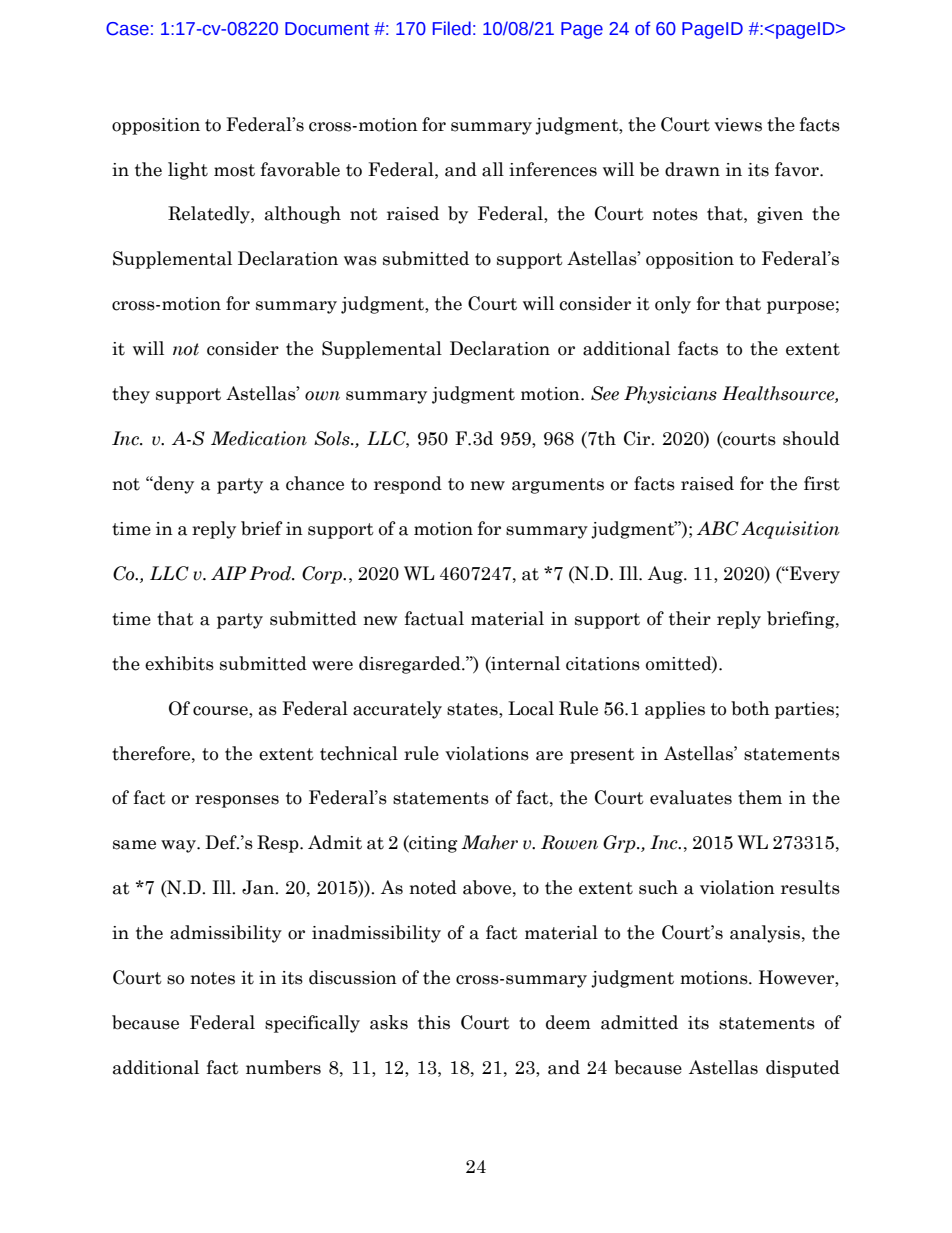 This screenshot has height=1233, width=952. I want to click on them, so click(760, 797).
